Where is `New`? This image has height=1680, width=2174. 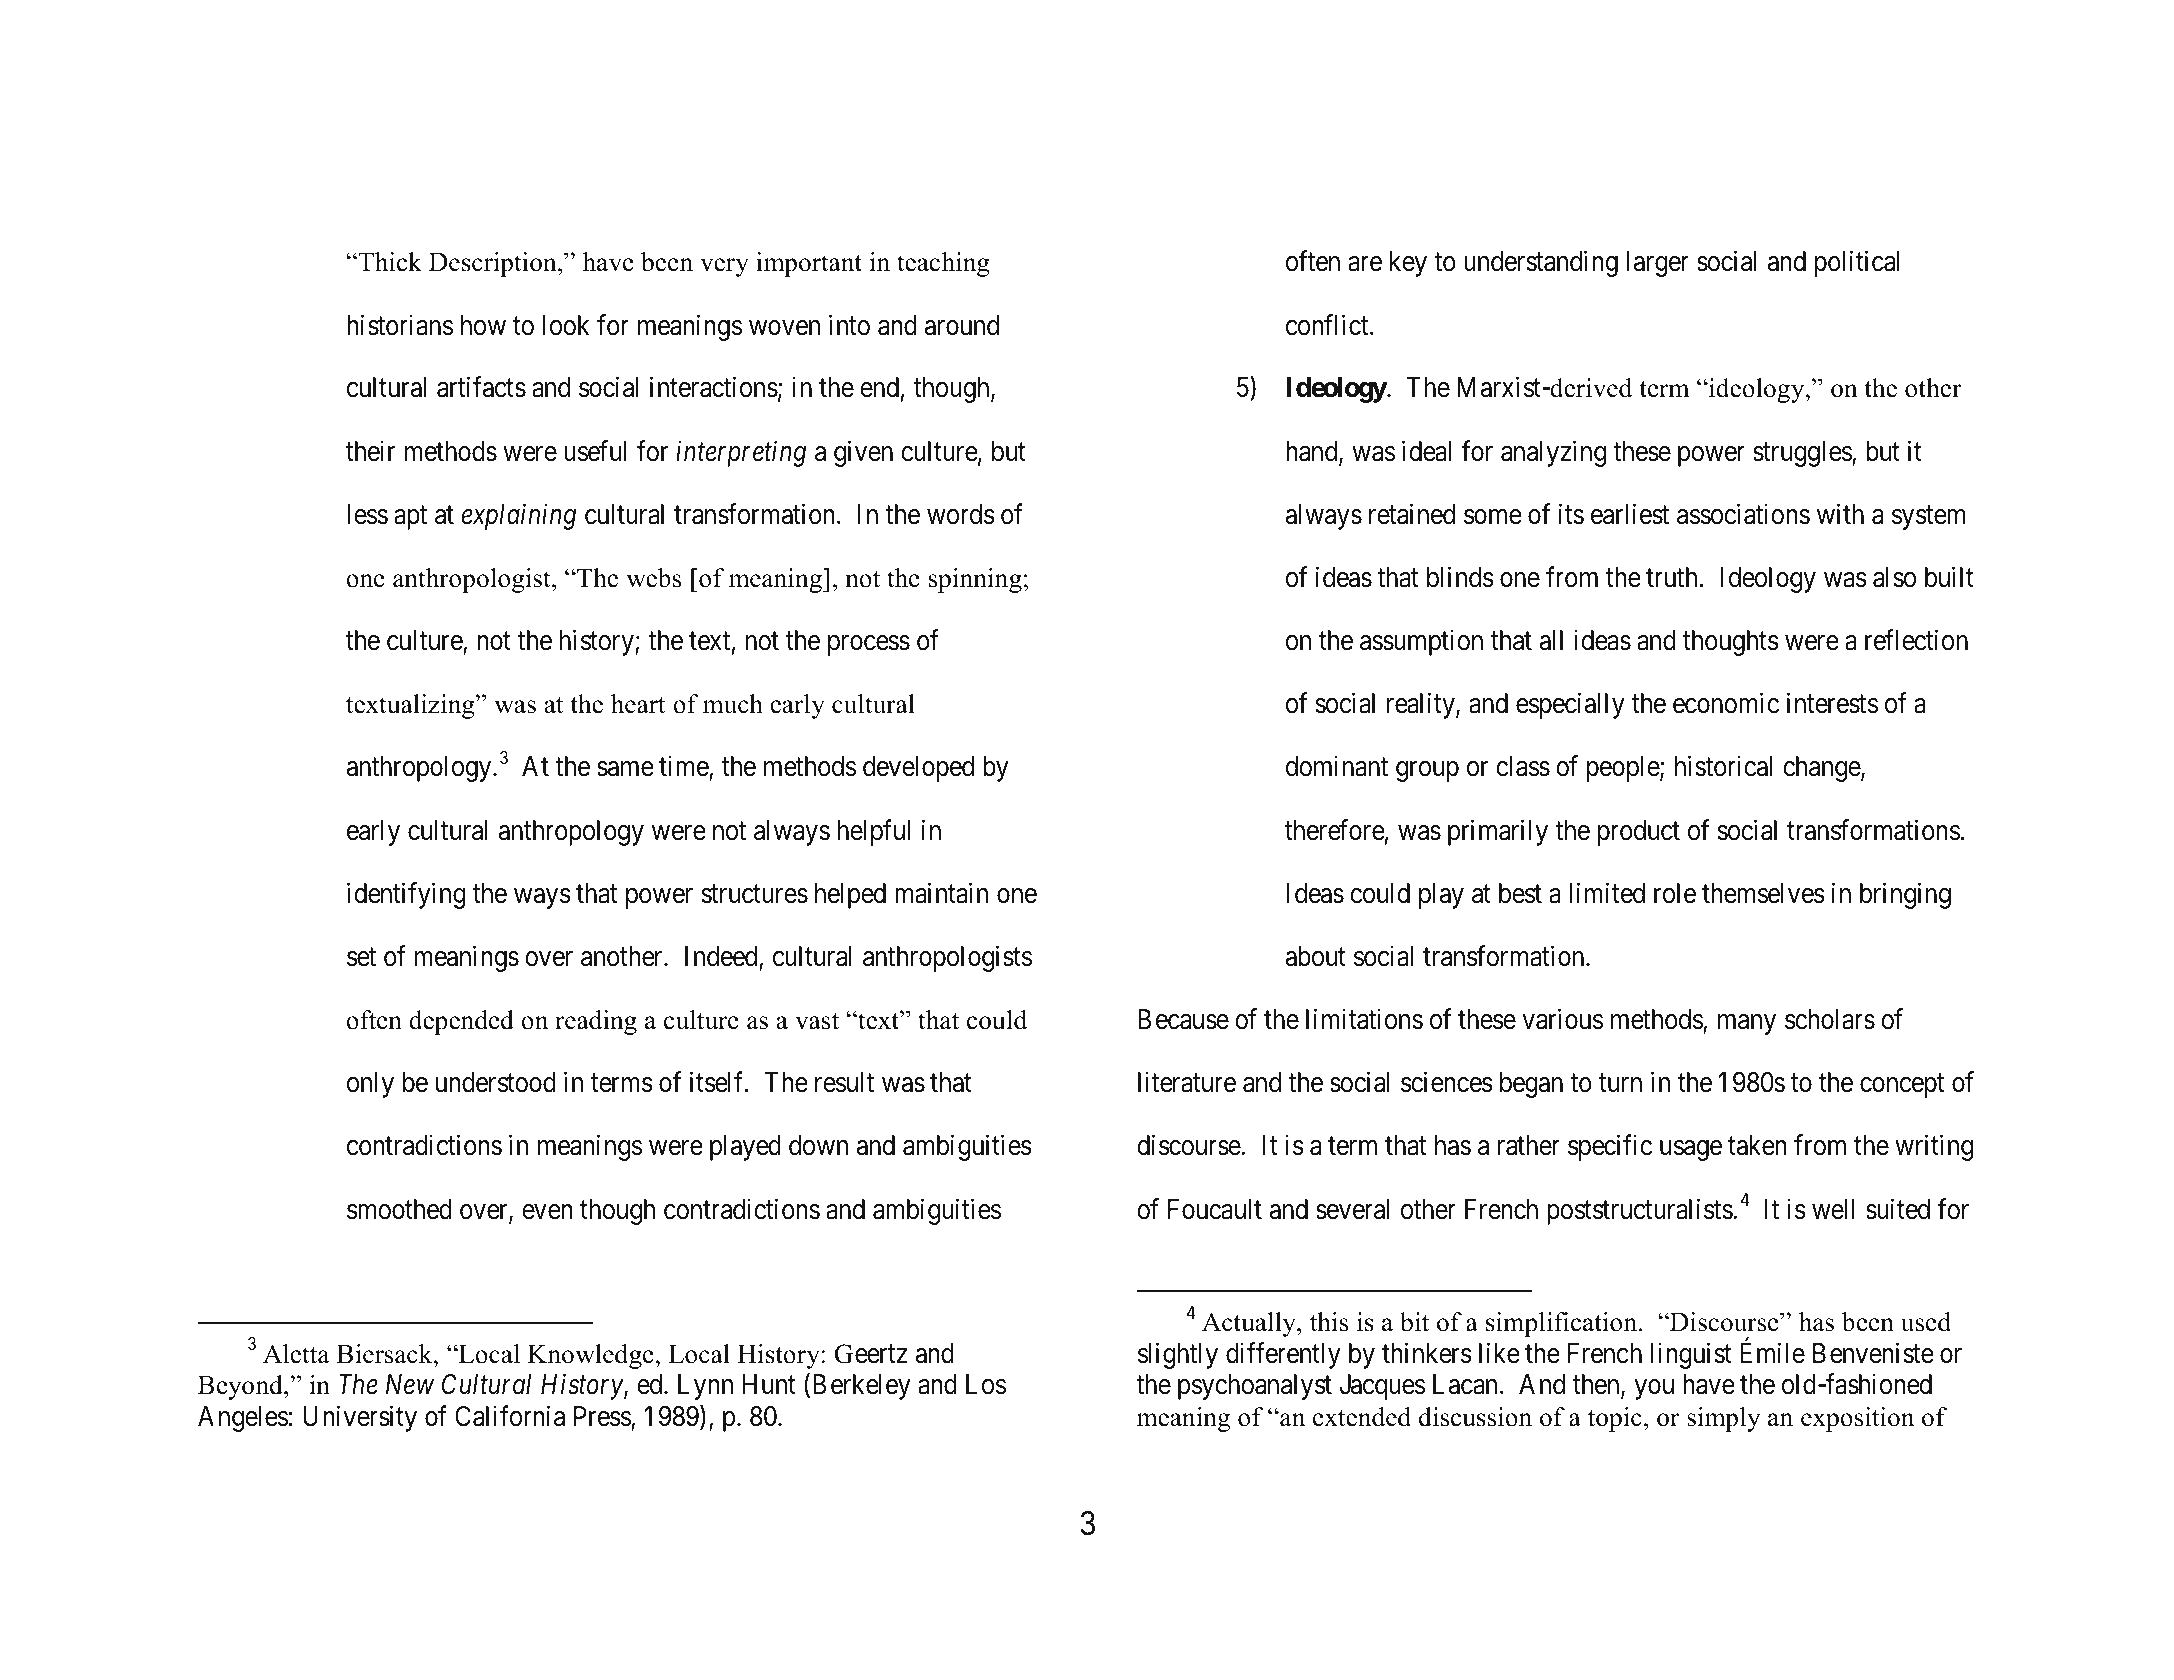
New is located at coordinates (410, 1384).
